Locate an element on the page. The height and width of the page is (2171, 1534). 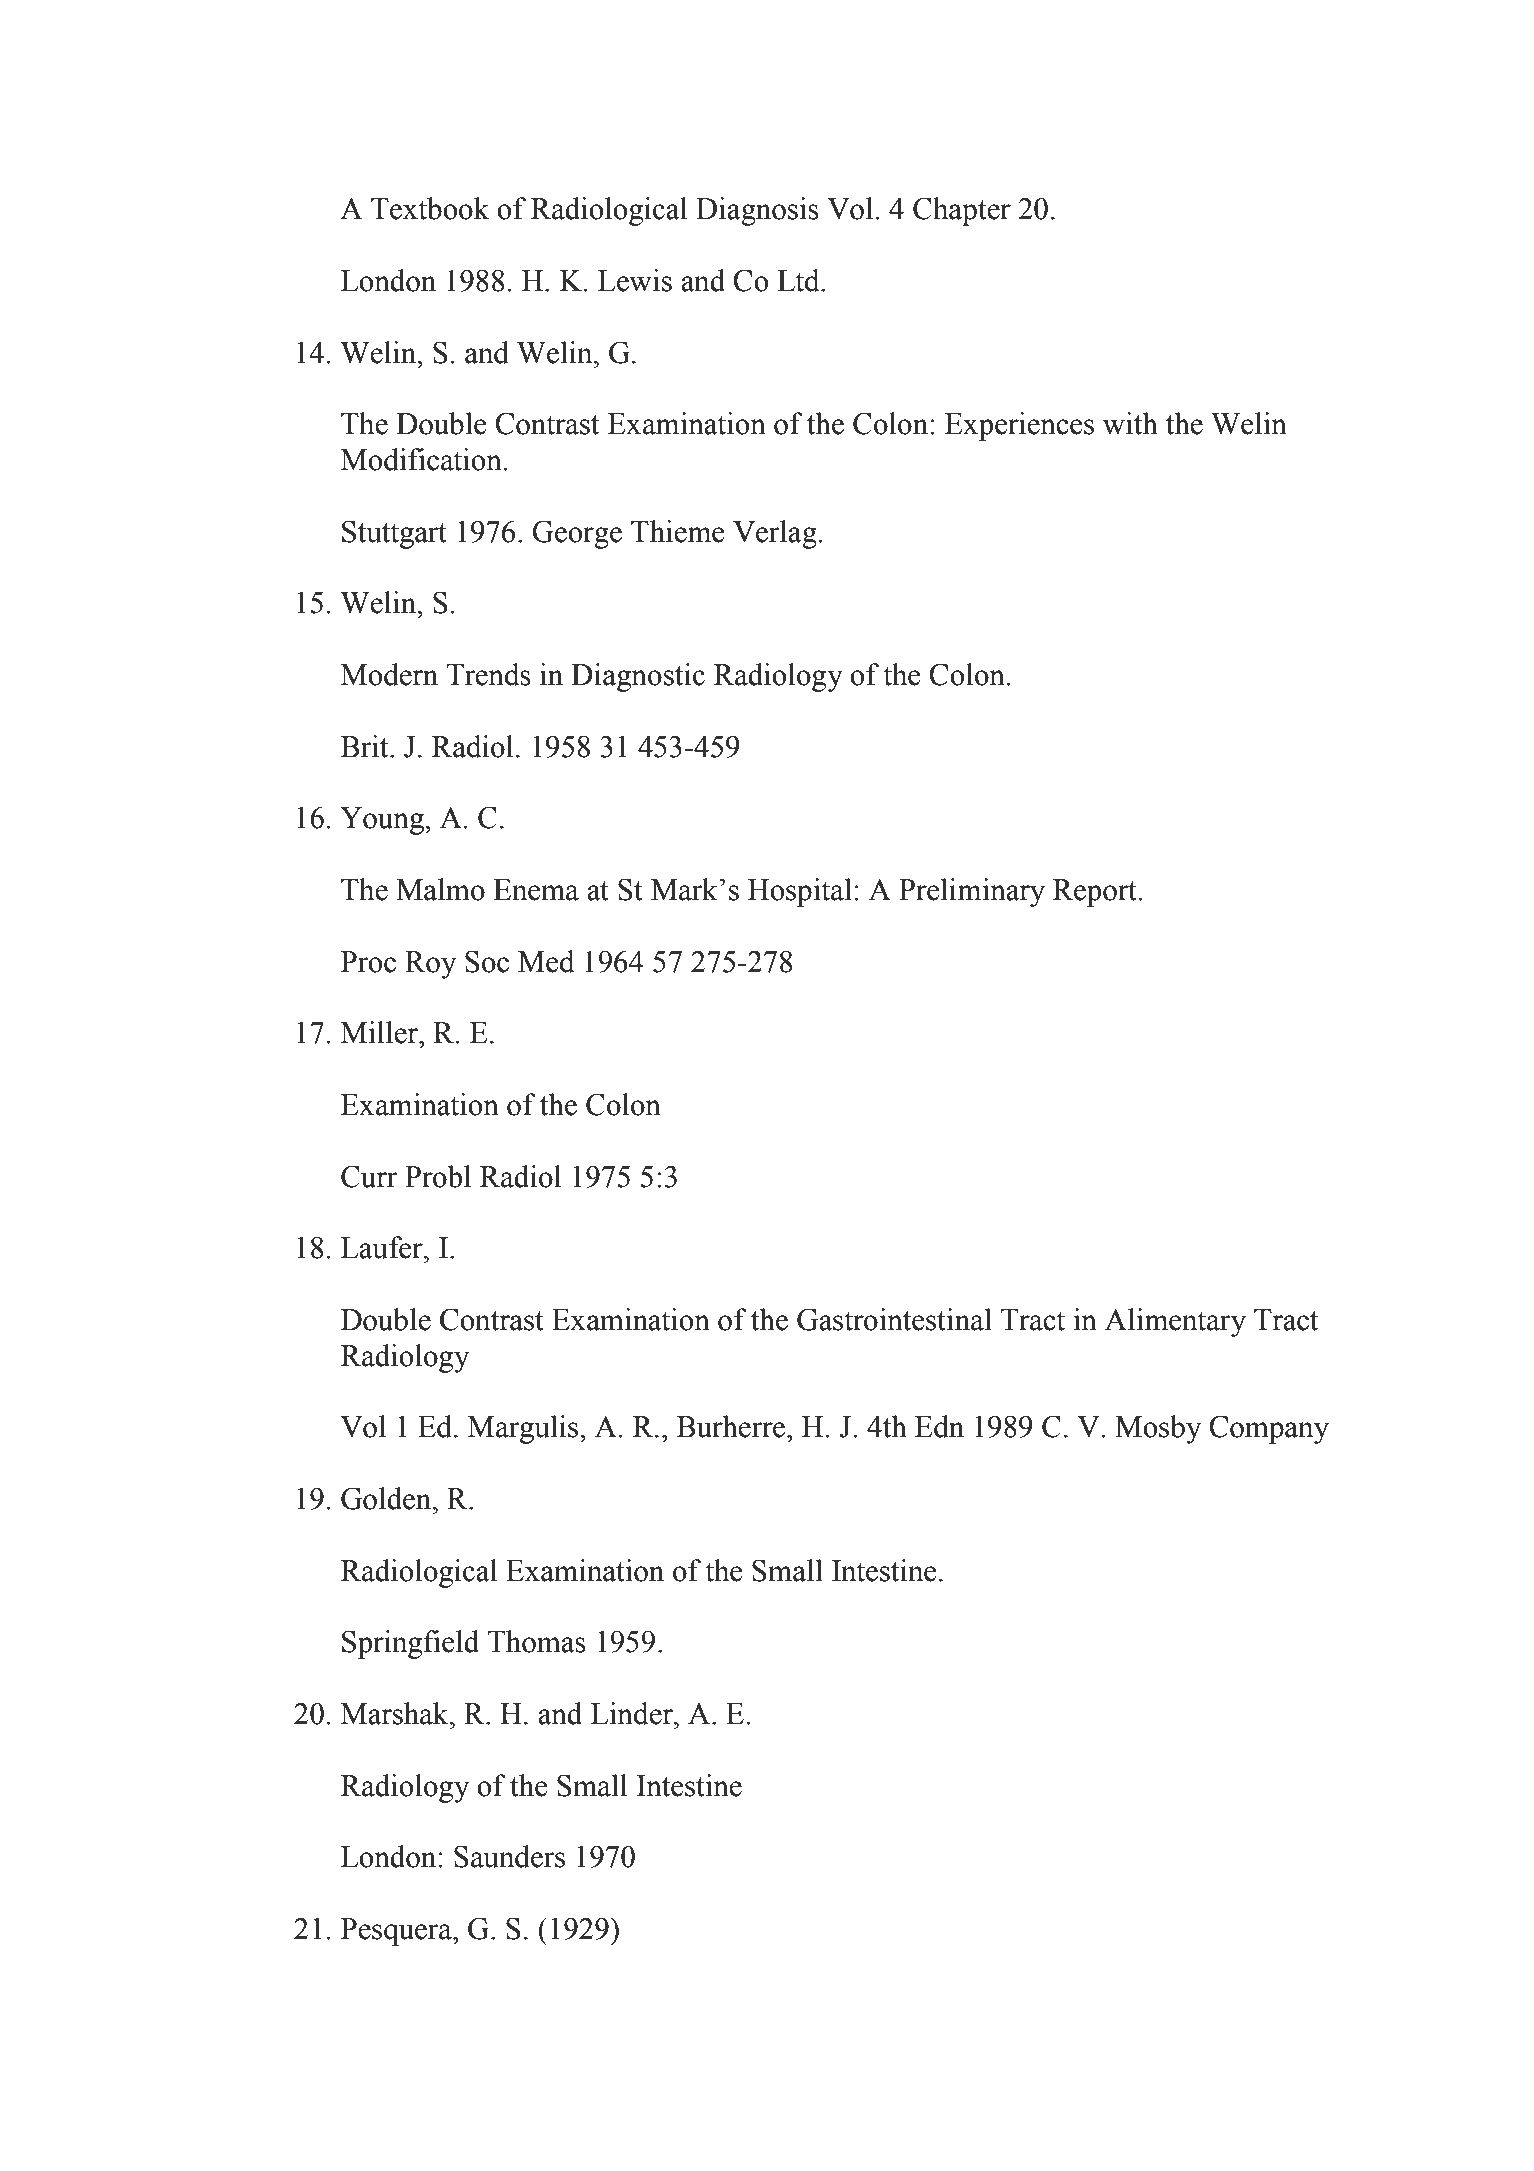
Mosby is located at coordinates (1158, 1429).
